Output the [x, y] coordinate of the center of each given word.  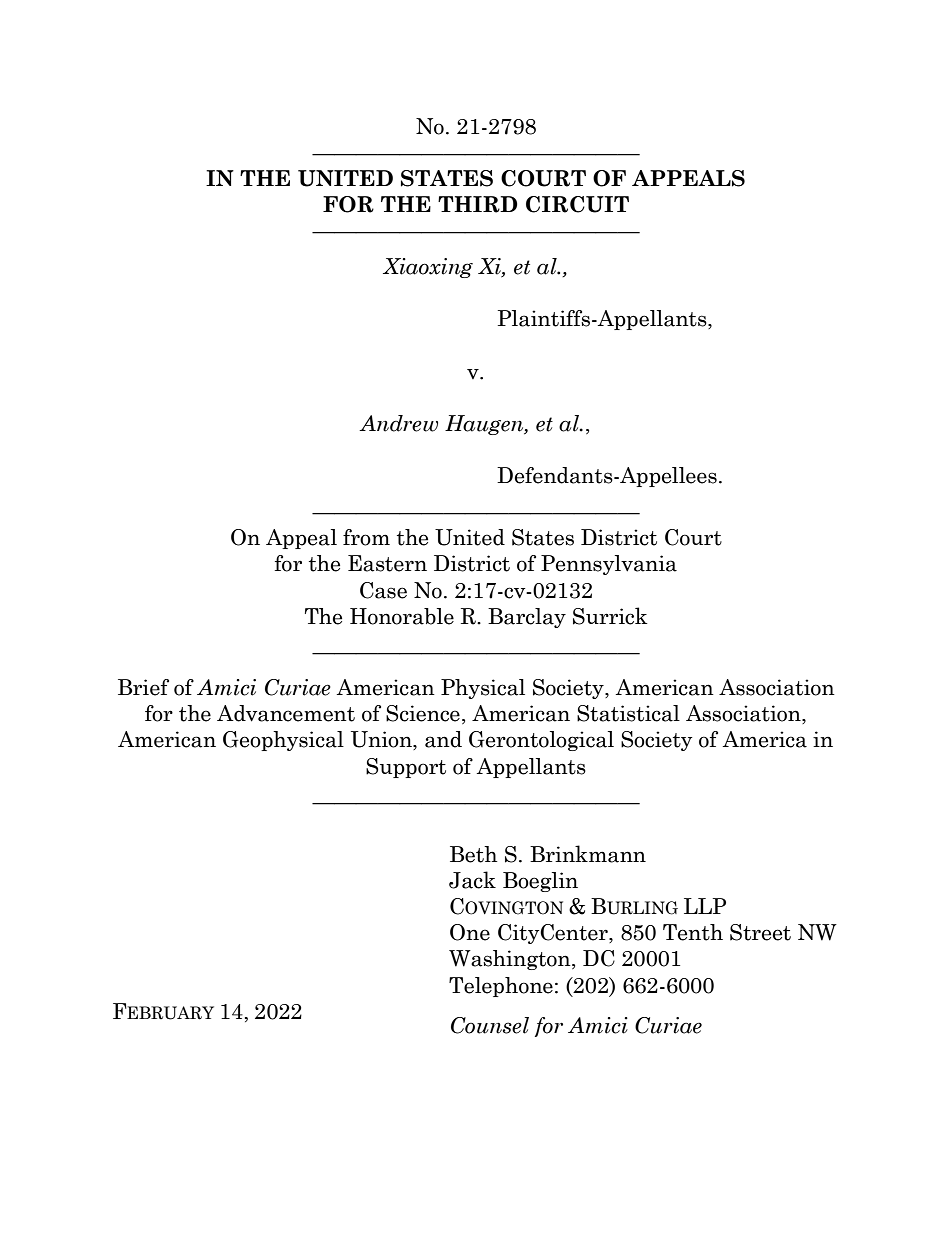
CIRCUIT [577, 204]
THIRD [478, 204]
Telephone [501, 987]
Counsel [490, 1025]
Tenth [693, 932]
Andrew [398, 423]
